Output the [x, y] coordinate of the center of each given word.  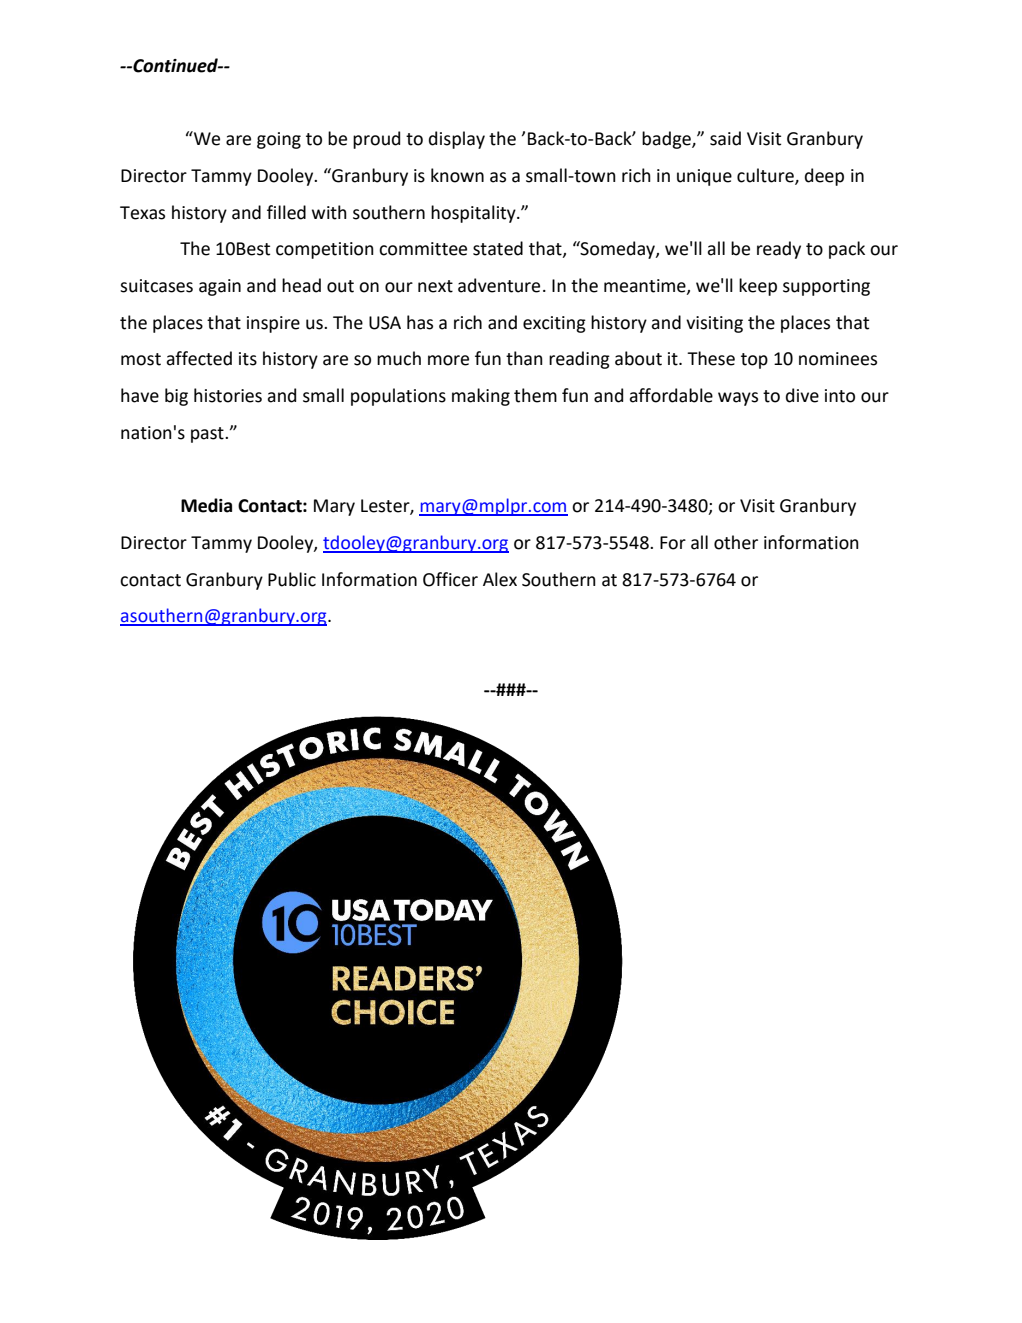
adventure [499, 285]
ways [738, 399]
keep [758, 287]
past [208, 435]
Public [292, 579]
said [725, 138]
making [481, 397]
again [220, 287]
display [457, 140]
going [279, 140]
